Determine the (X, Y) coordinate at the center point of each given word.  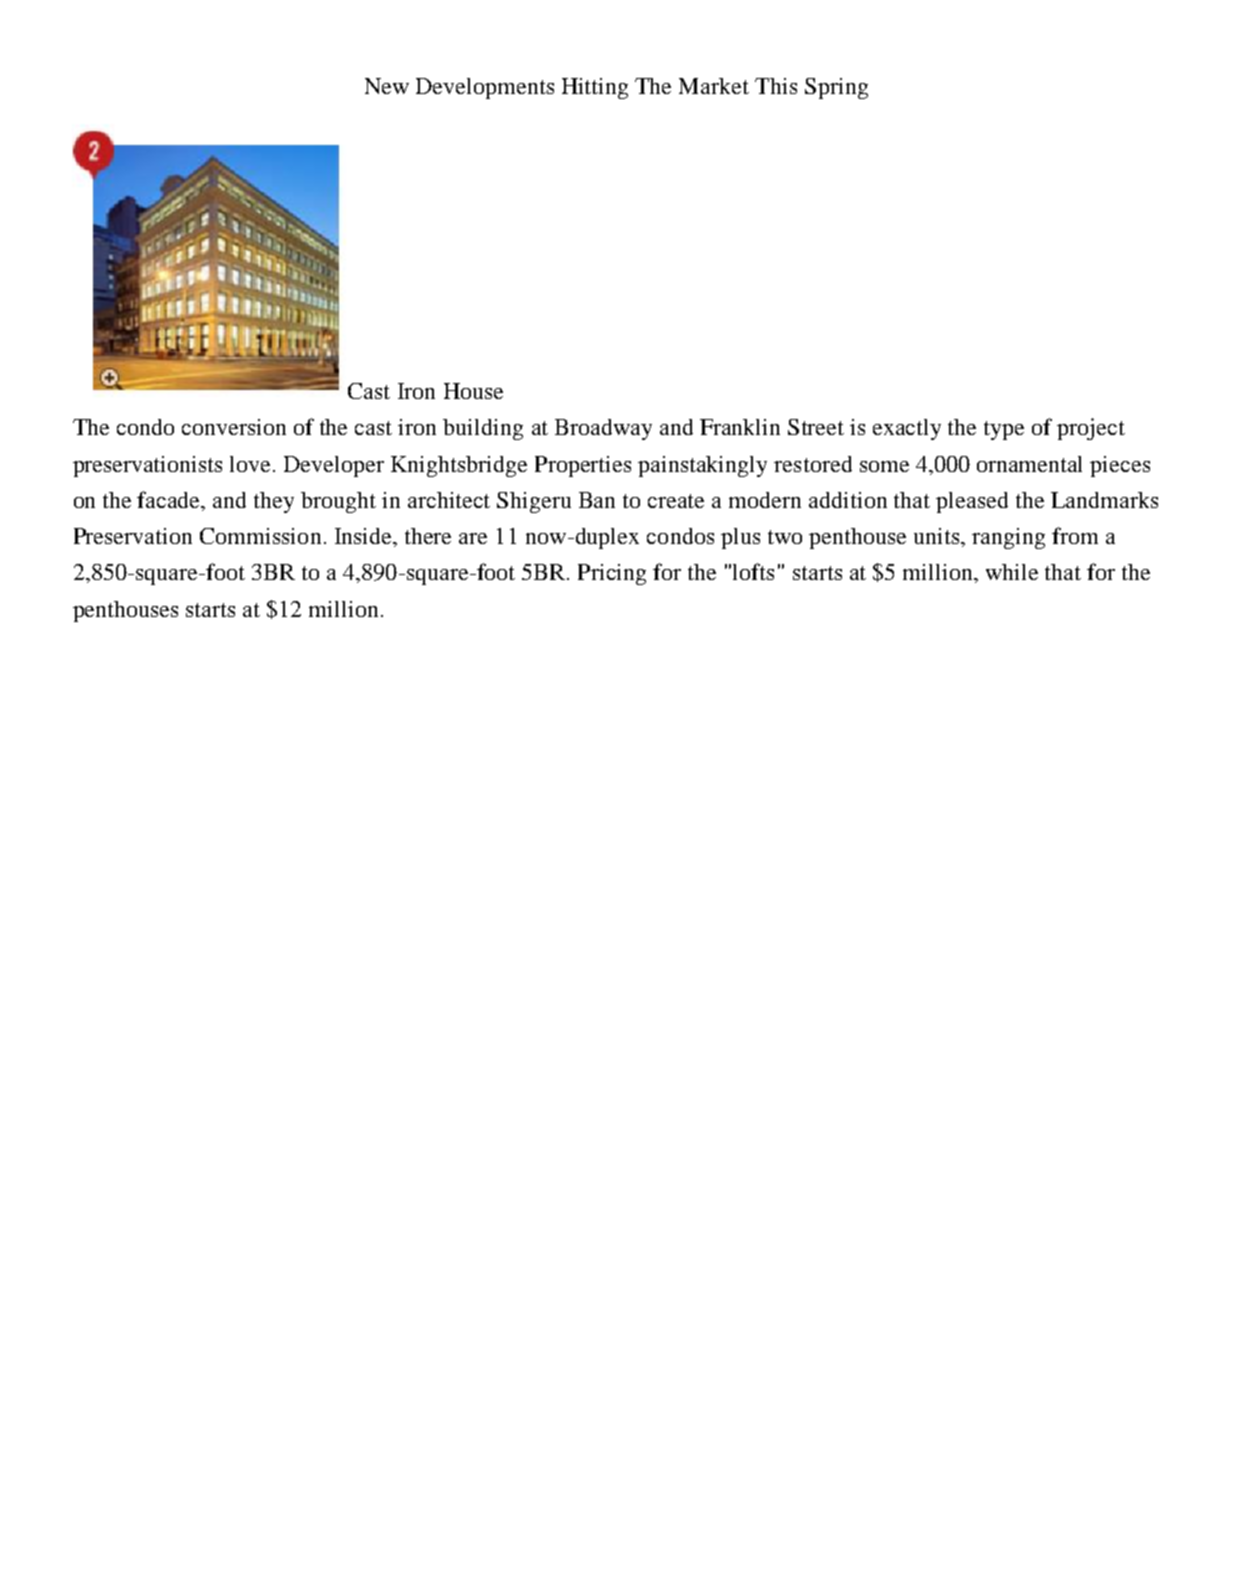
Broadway (603, 429)
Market (714, 86)
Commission (260, 536)
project (1091, 429)
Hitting (595, 88)
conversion (234, 427)
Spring (836, 88)
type (1004, 430)
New (387, 86)
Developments (485, 88)
